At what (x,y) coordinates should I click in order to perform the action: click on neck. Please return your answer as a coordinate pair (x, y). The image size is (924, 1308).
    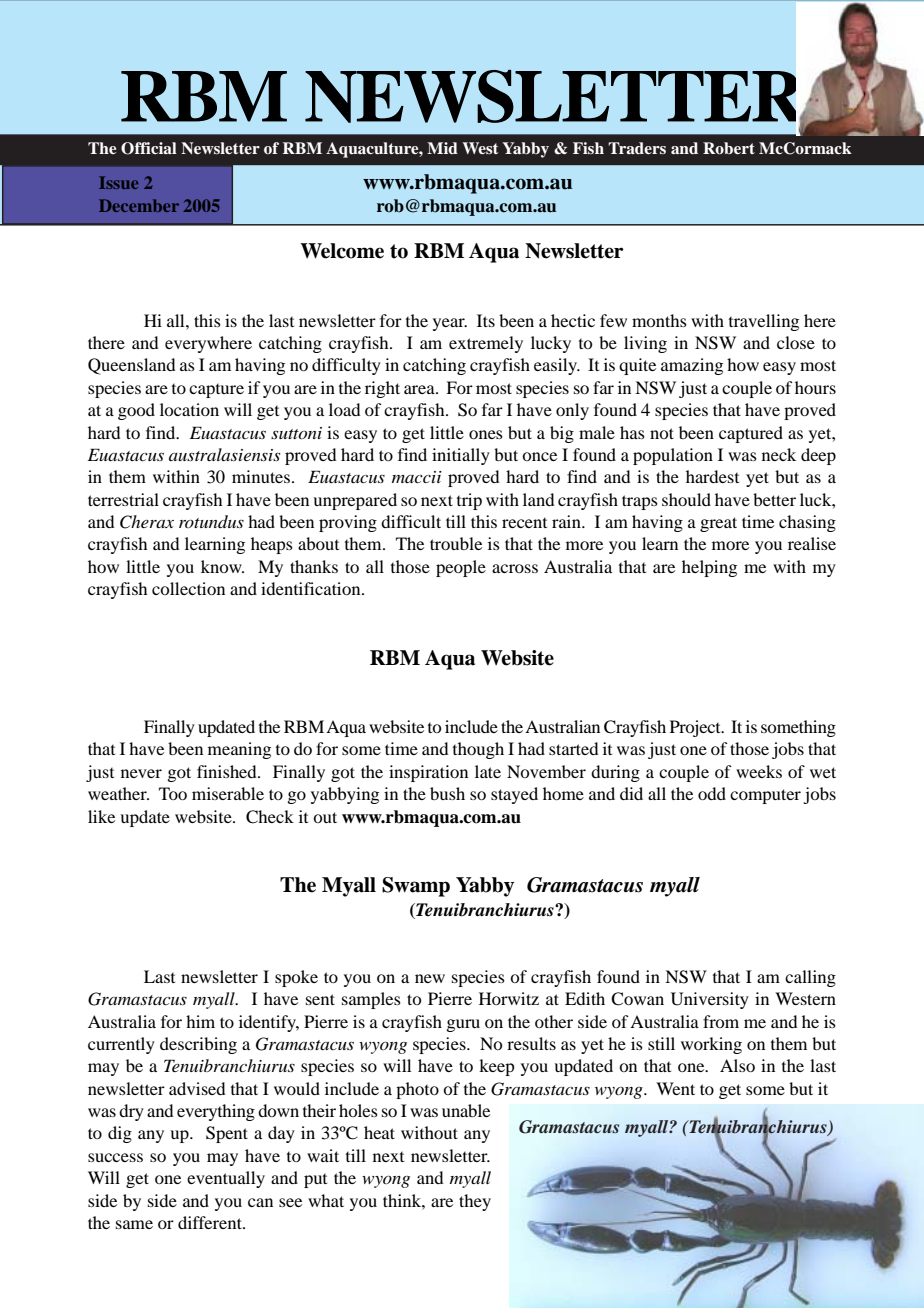
    Looking at the image, I should click on (779, 454).
